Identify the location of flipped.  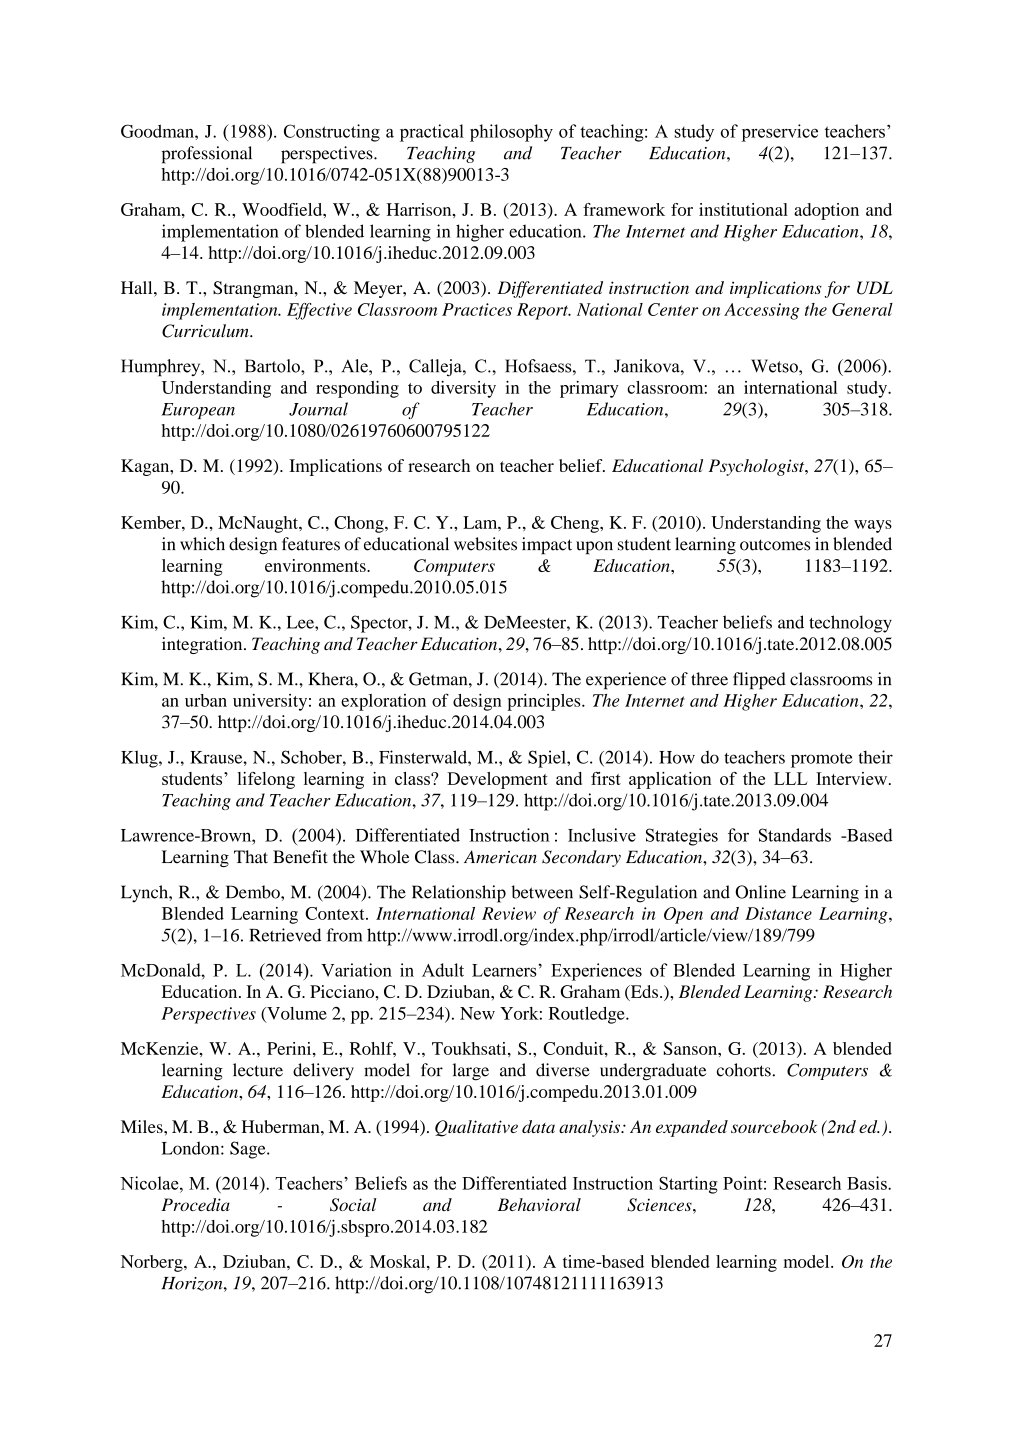
(759, 681).
